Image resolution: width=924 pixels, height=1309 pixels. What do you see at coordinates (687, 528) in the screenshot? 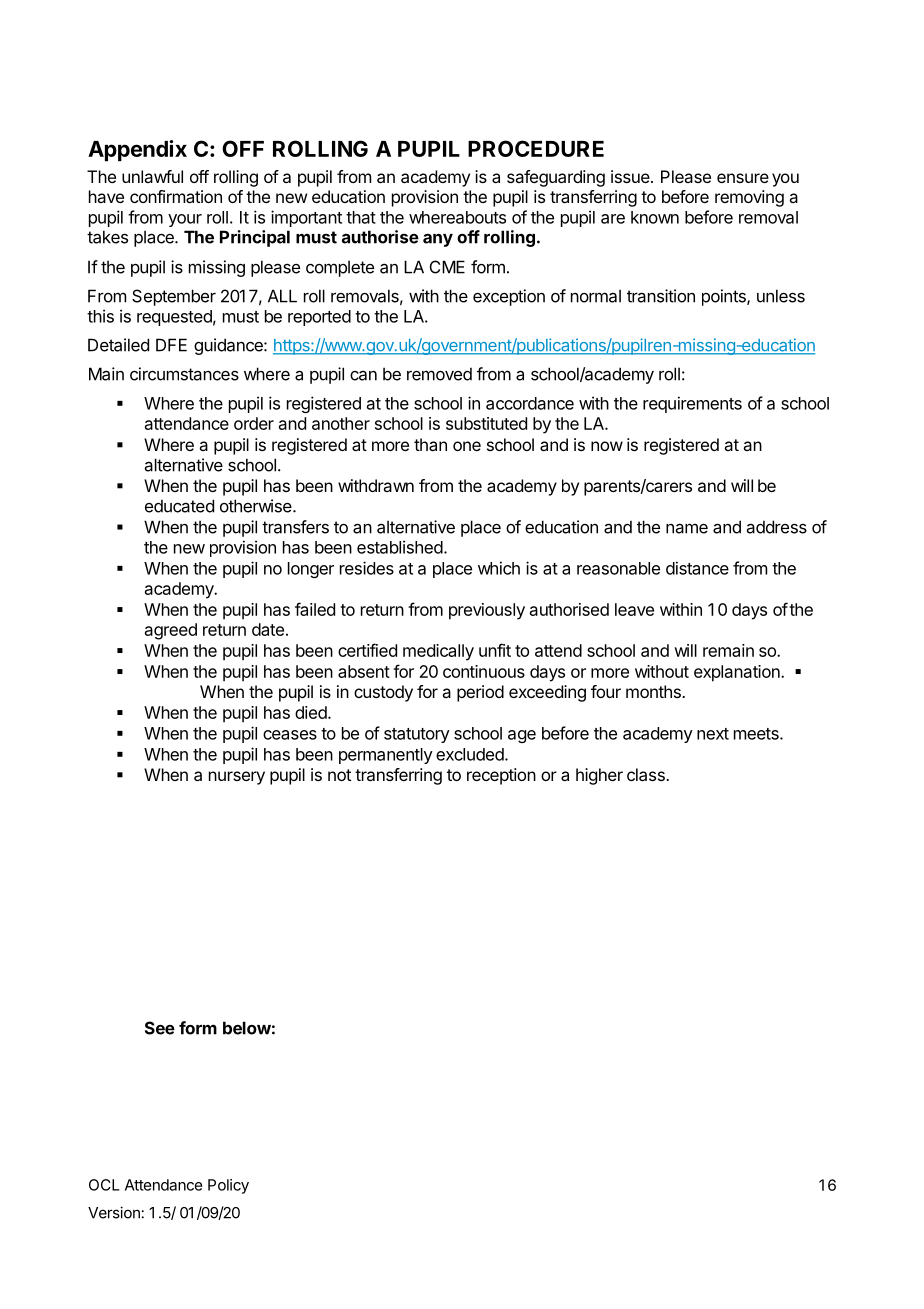
I see `name` at bounding box center [687, 528].
